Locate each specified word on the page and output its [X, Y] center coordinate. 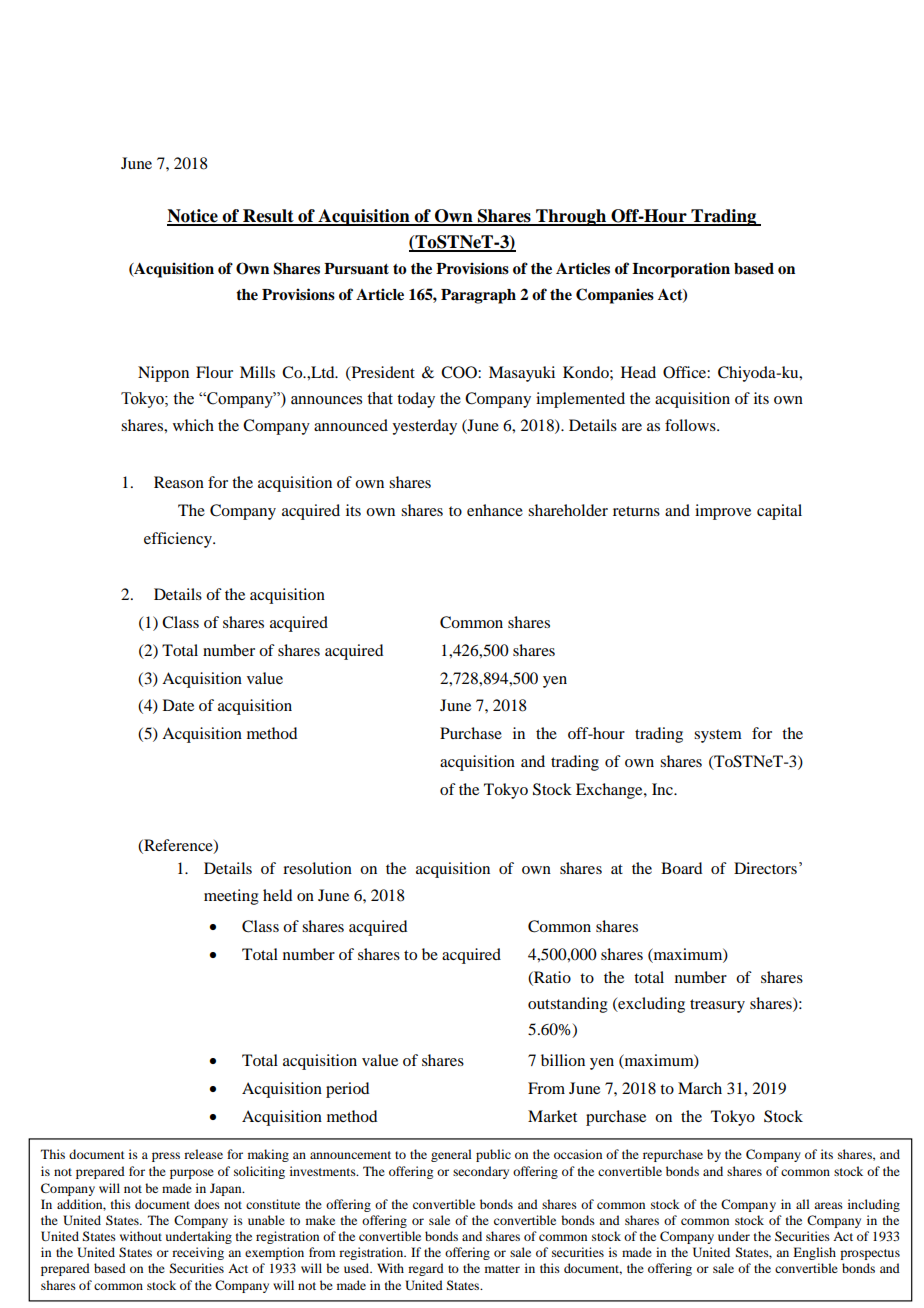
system [718, 736]
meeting [231, 897]
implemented [580, 400]
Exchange [610, 791]
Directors [765, 868]
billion [563, 1060]
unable [266, 1220]
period [347, 1090]
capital [779, 512]
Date [178, 705]
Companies [615, 296]
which [193, 425]
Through [571, 217]
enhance [495, 510]
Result [268, 217]
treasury [717, 1006]
